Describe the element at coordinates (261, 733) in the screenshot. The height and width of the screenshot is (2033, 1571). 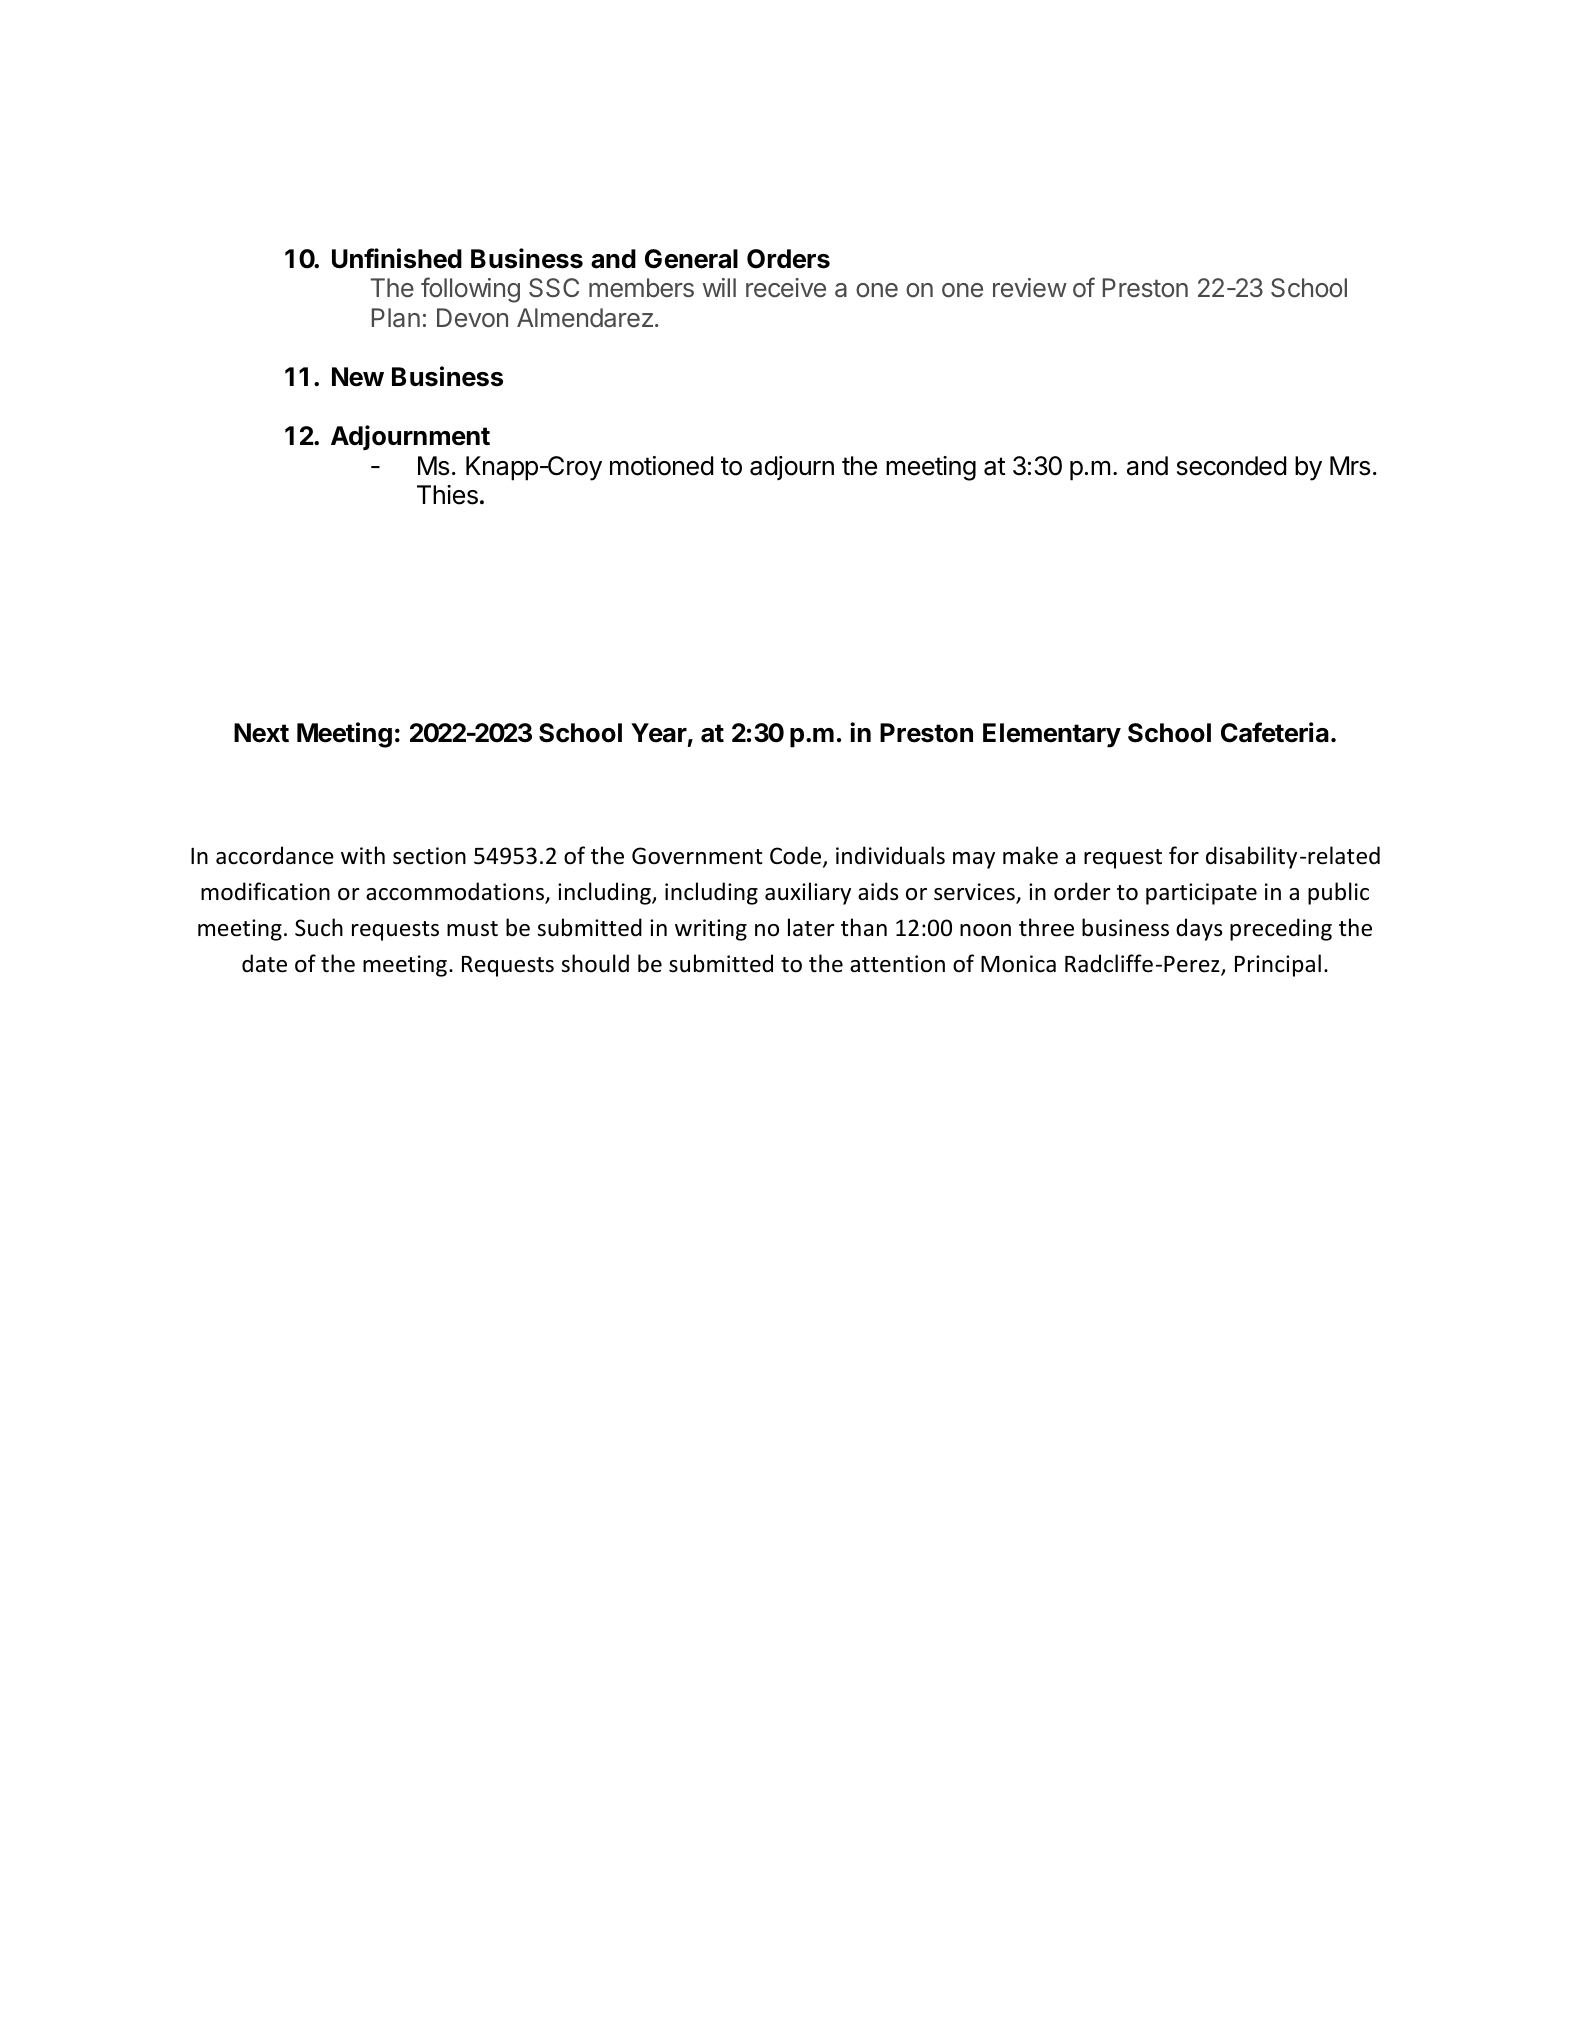
I see `Next` at that location.
